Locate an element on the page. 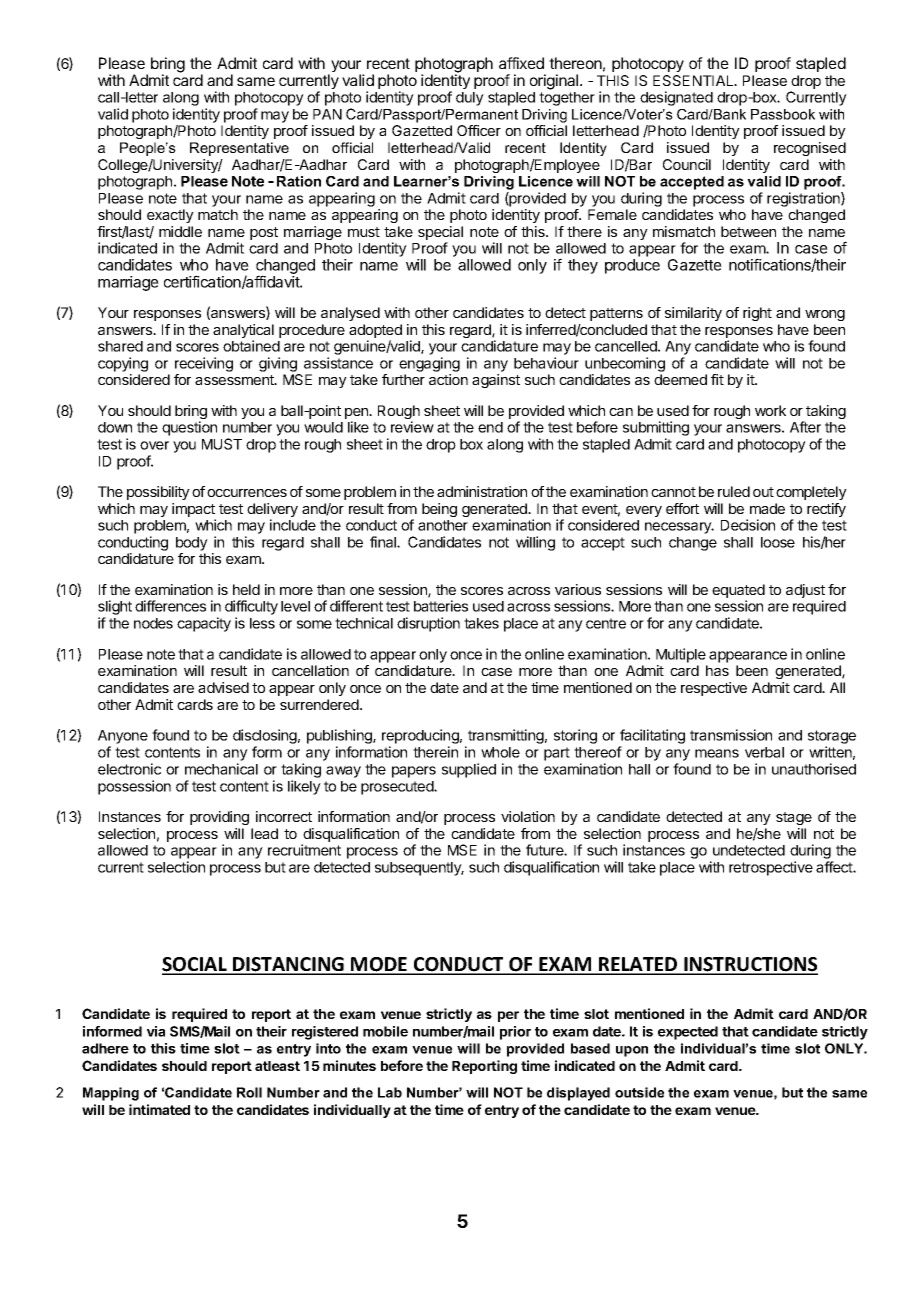 This image has width=924, height=1308. expected is located at coordinates (688, 1033).
